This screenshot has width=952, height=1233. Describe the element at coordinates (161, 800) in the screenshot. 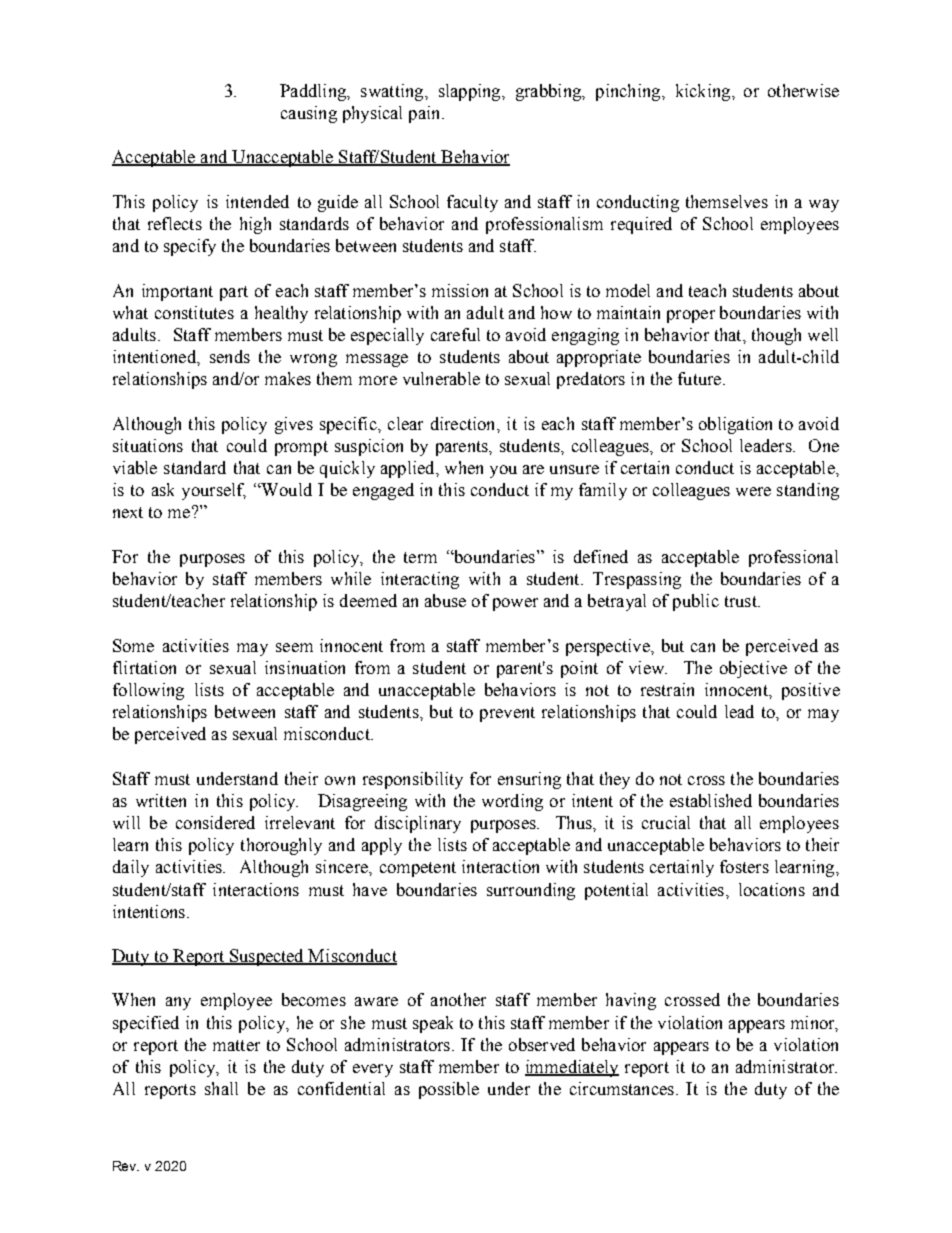

I see `written` at that location.
